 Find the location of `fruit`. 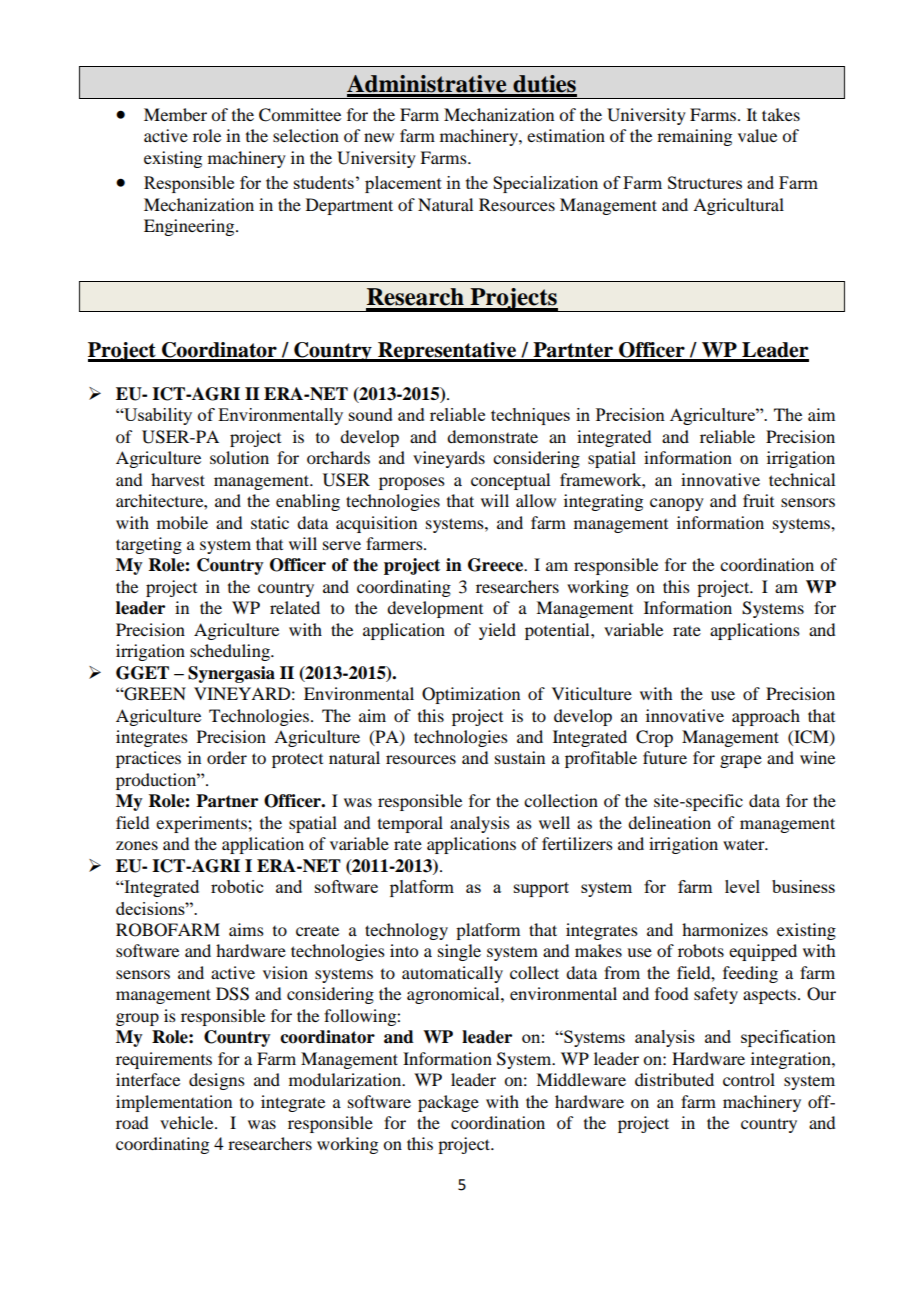

fruit is located at coordinates (758, 500).
